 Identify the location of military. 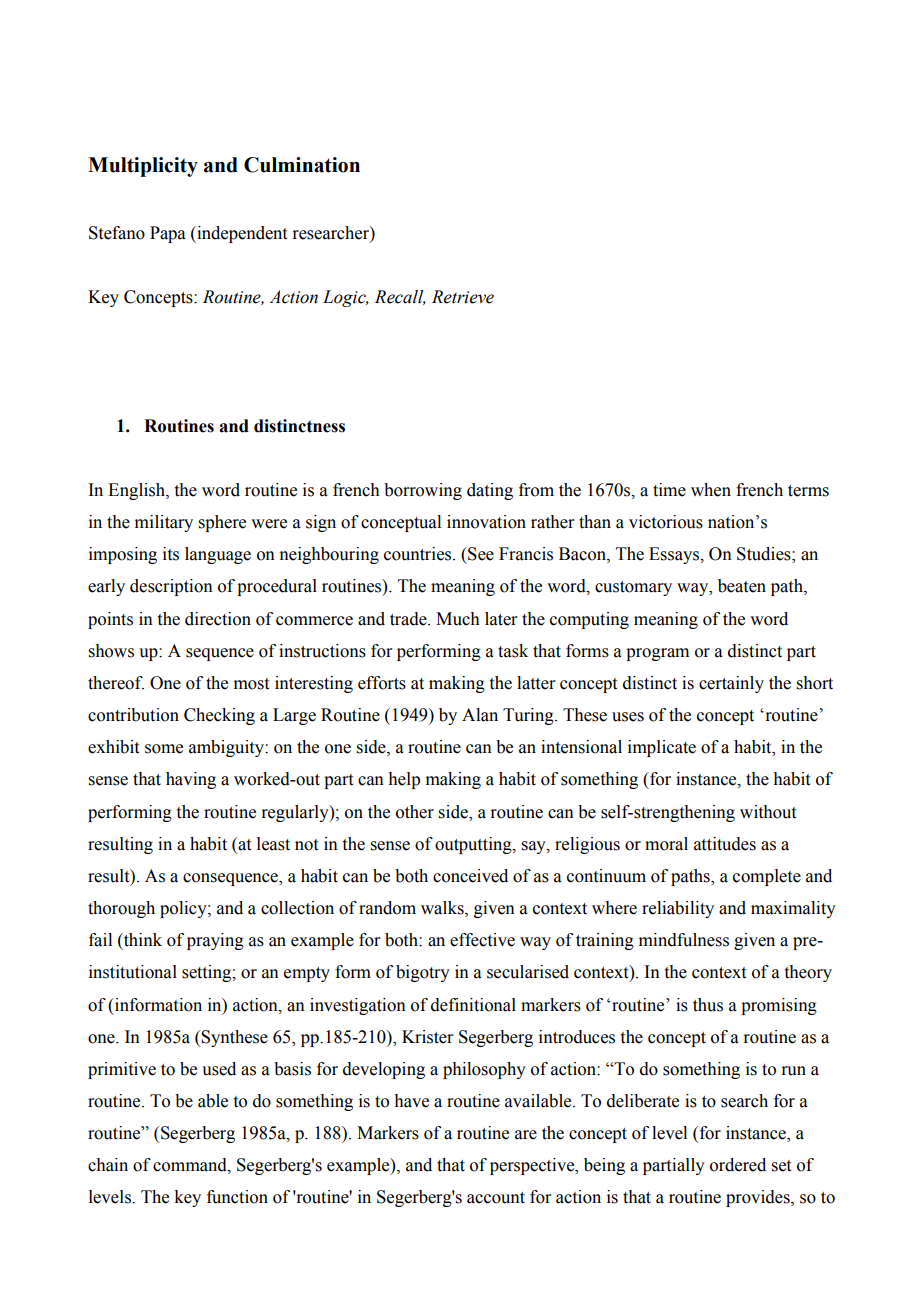
(164, 523).
